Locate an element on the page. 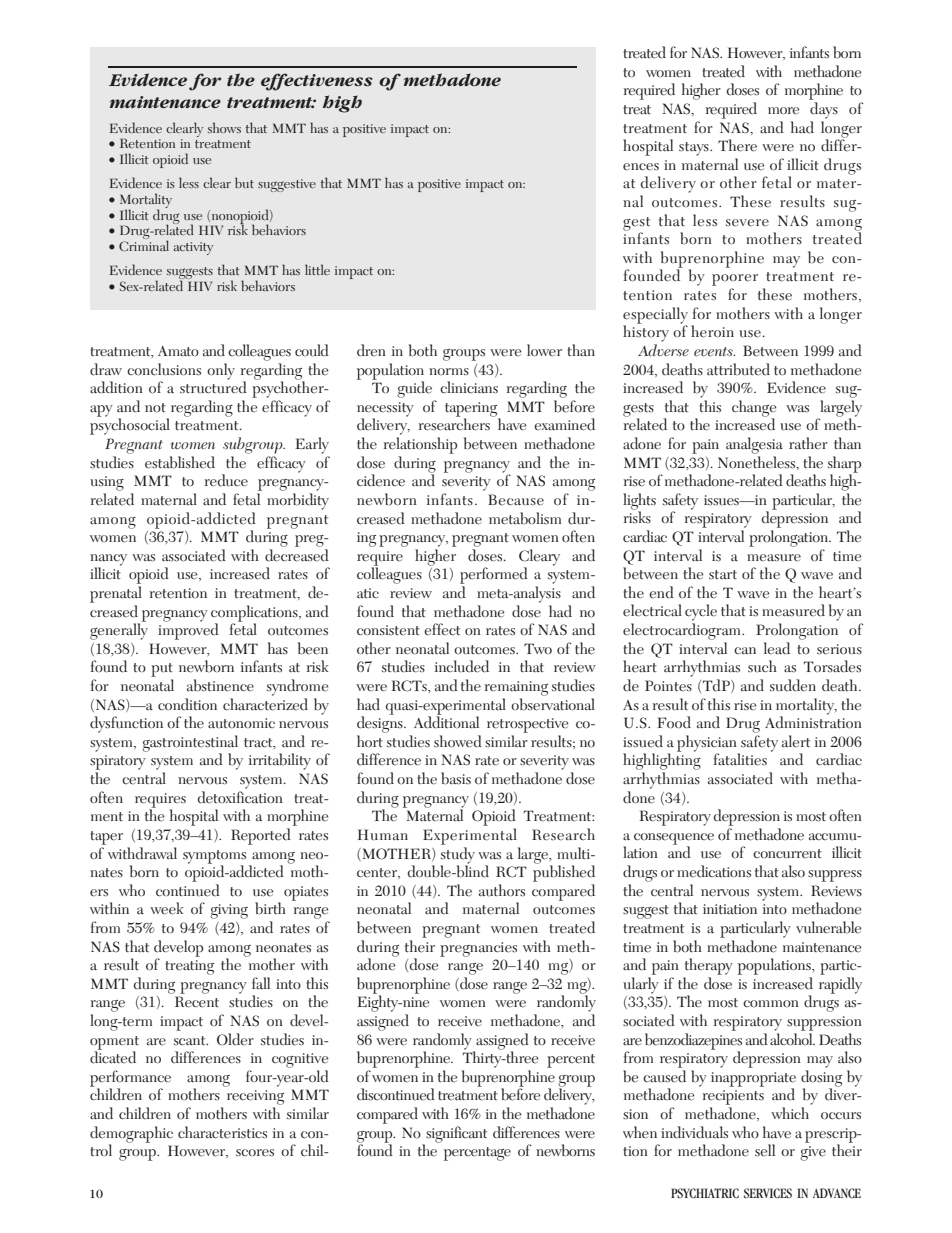 This image has width=952, height=1233. There is located at coordinates (737, 145).
